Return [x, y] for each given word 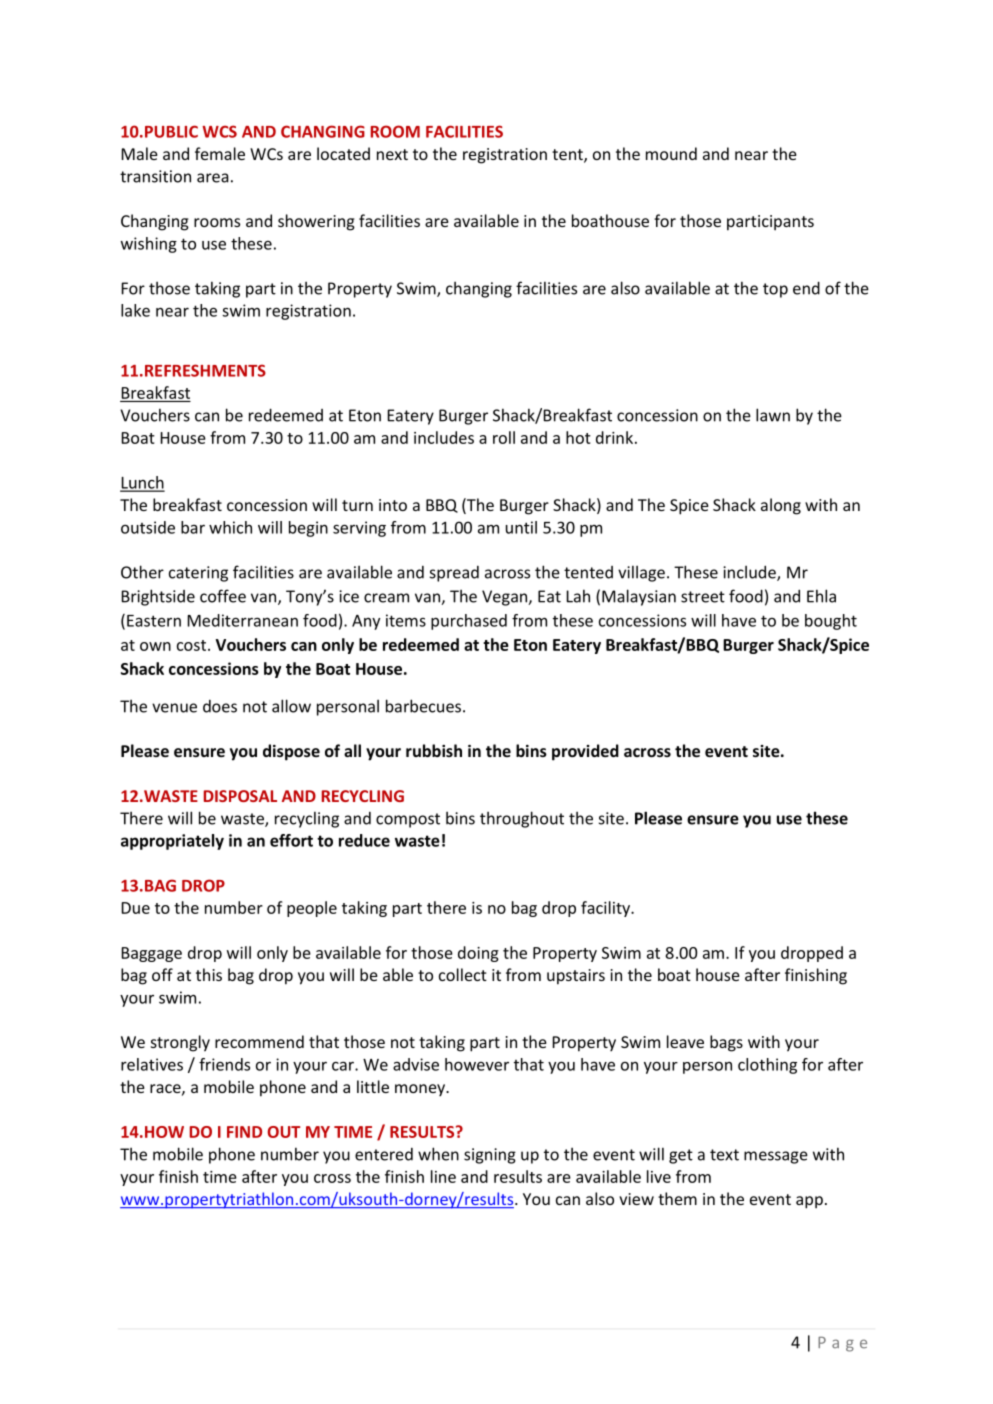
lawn [773, 415]
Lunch [142, 483]
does [220, 706]
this [209, 974]
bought [831, 622]
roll [504, 437]
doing [478, 954]
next [392, 154]
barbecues [423, 706]
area [213, 178]
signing [490, 1156]
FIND [244, 1132]
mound [671, 153]
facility [606, 909]
